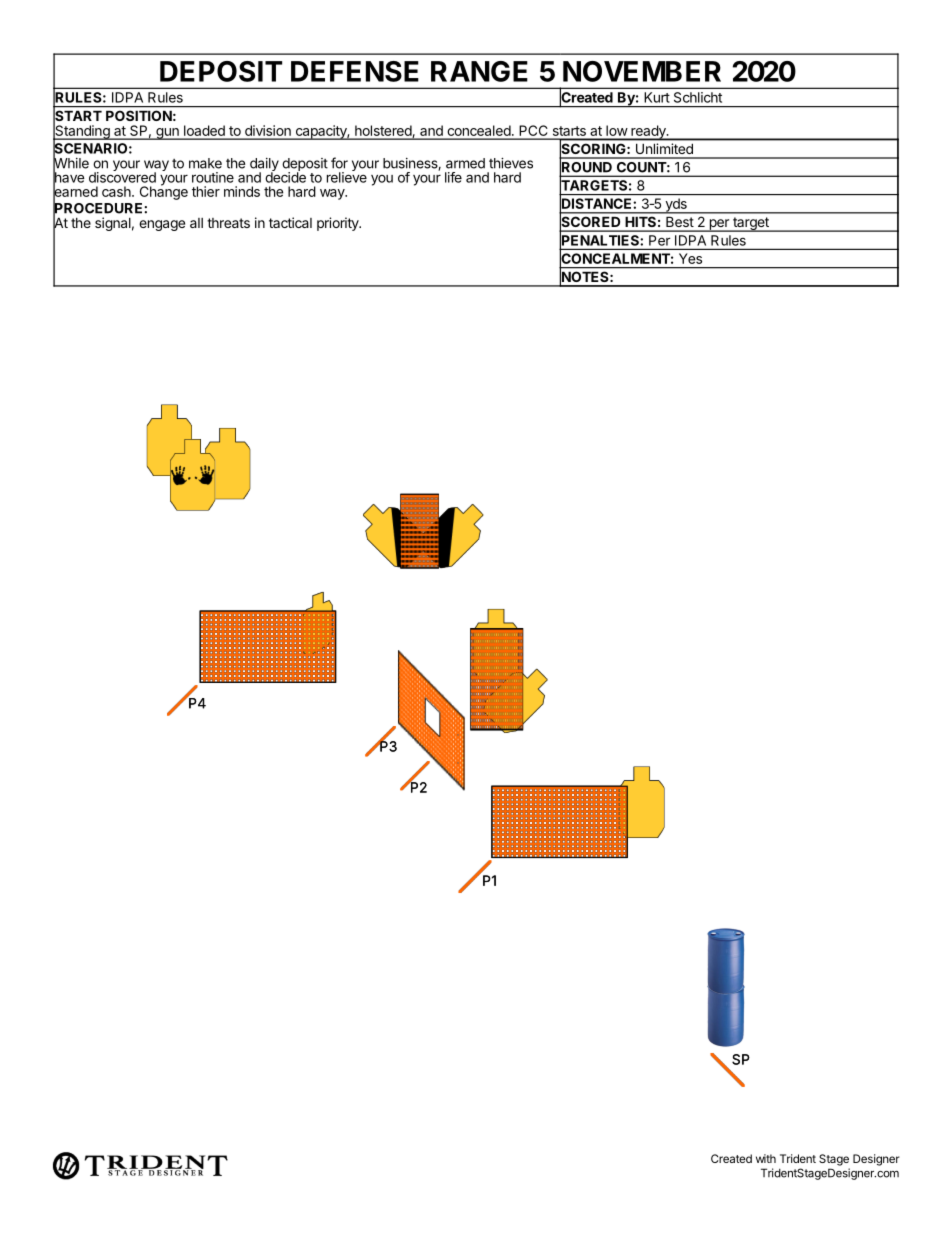 The width and height of the image is (952, 1233). What do you see at coordinates (642, 71) in the image?
I see `NOVEMBER` at bounding box center [642, 71].
